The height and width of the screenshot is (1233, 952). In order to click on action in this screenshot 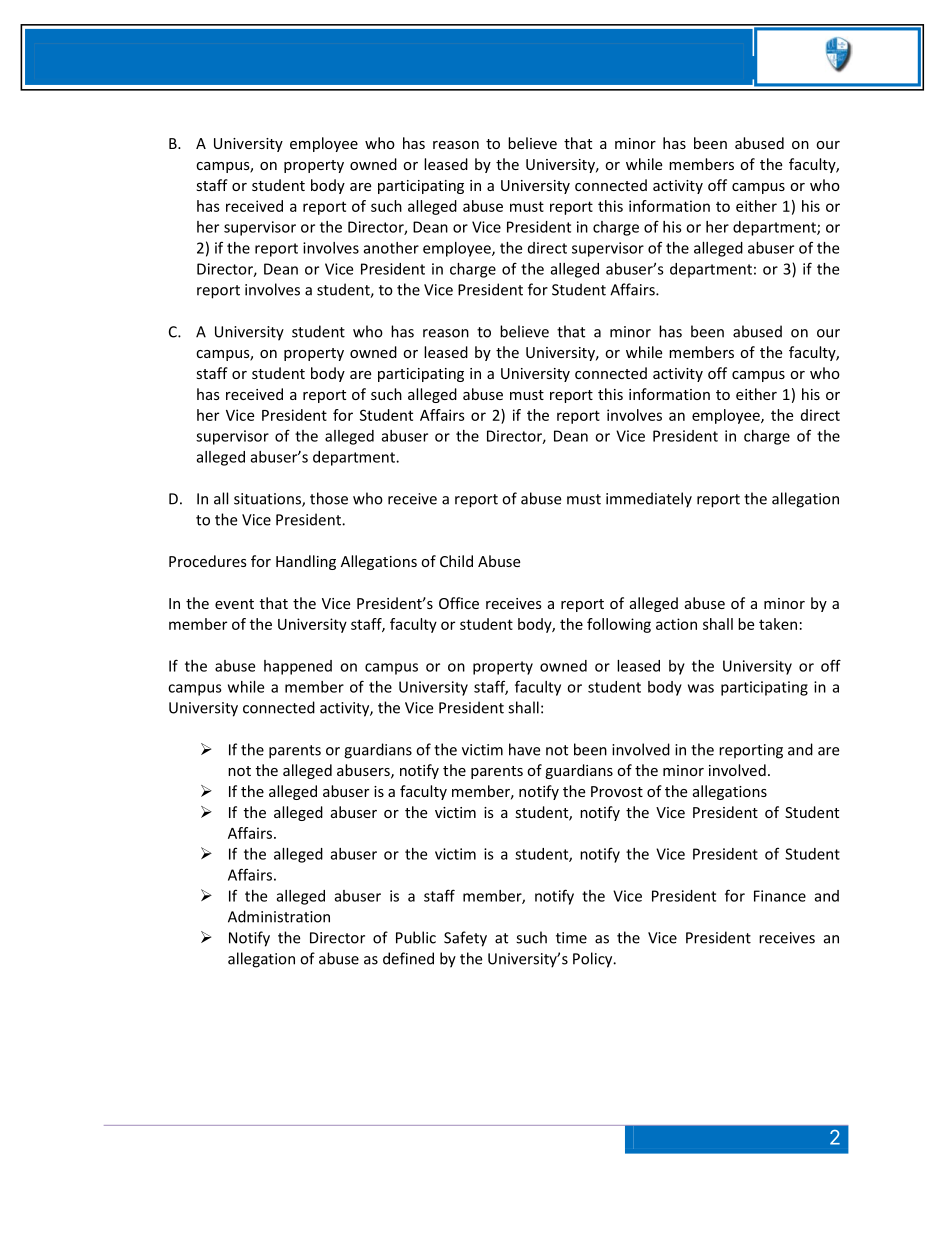, I will do `click(676, 624)`.
